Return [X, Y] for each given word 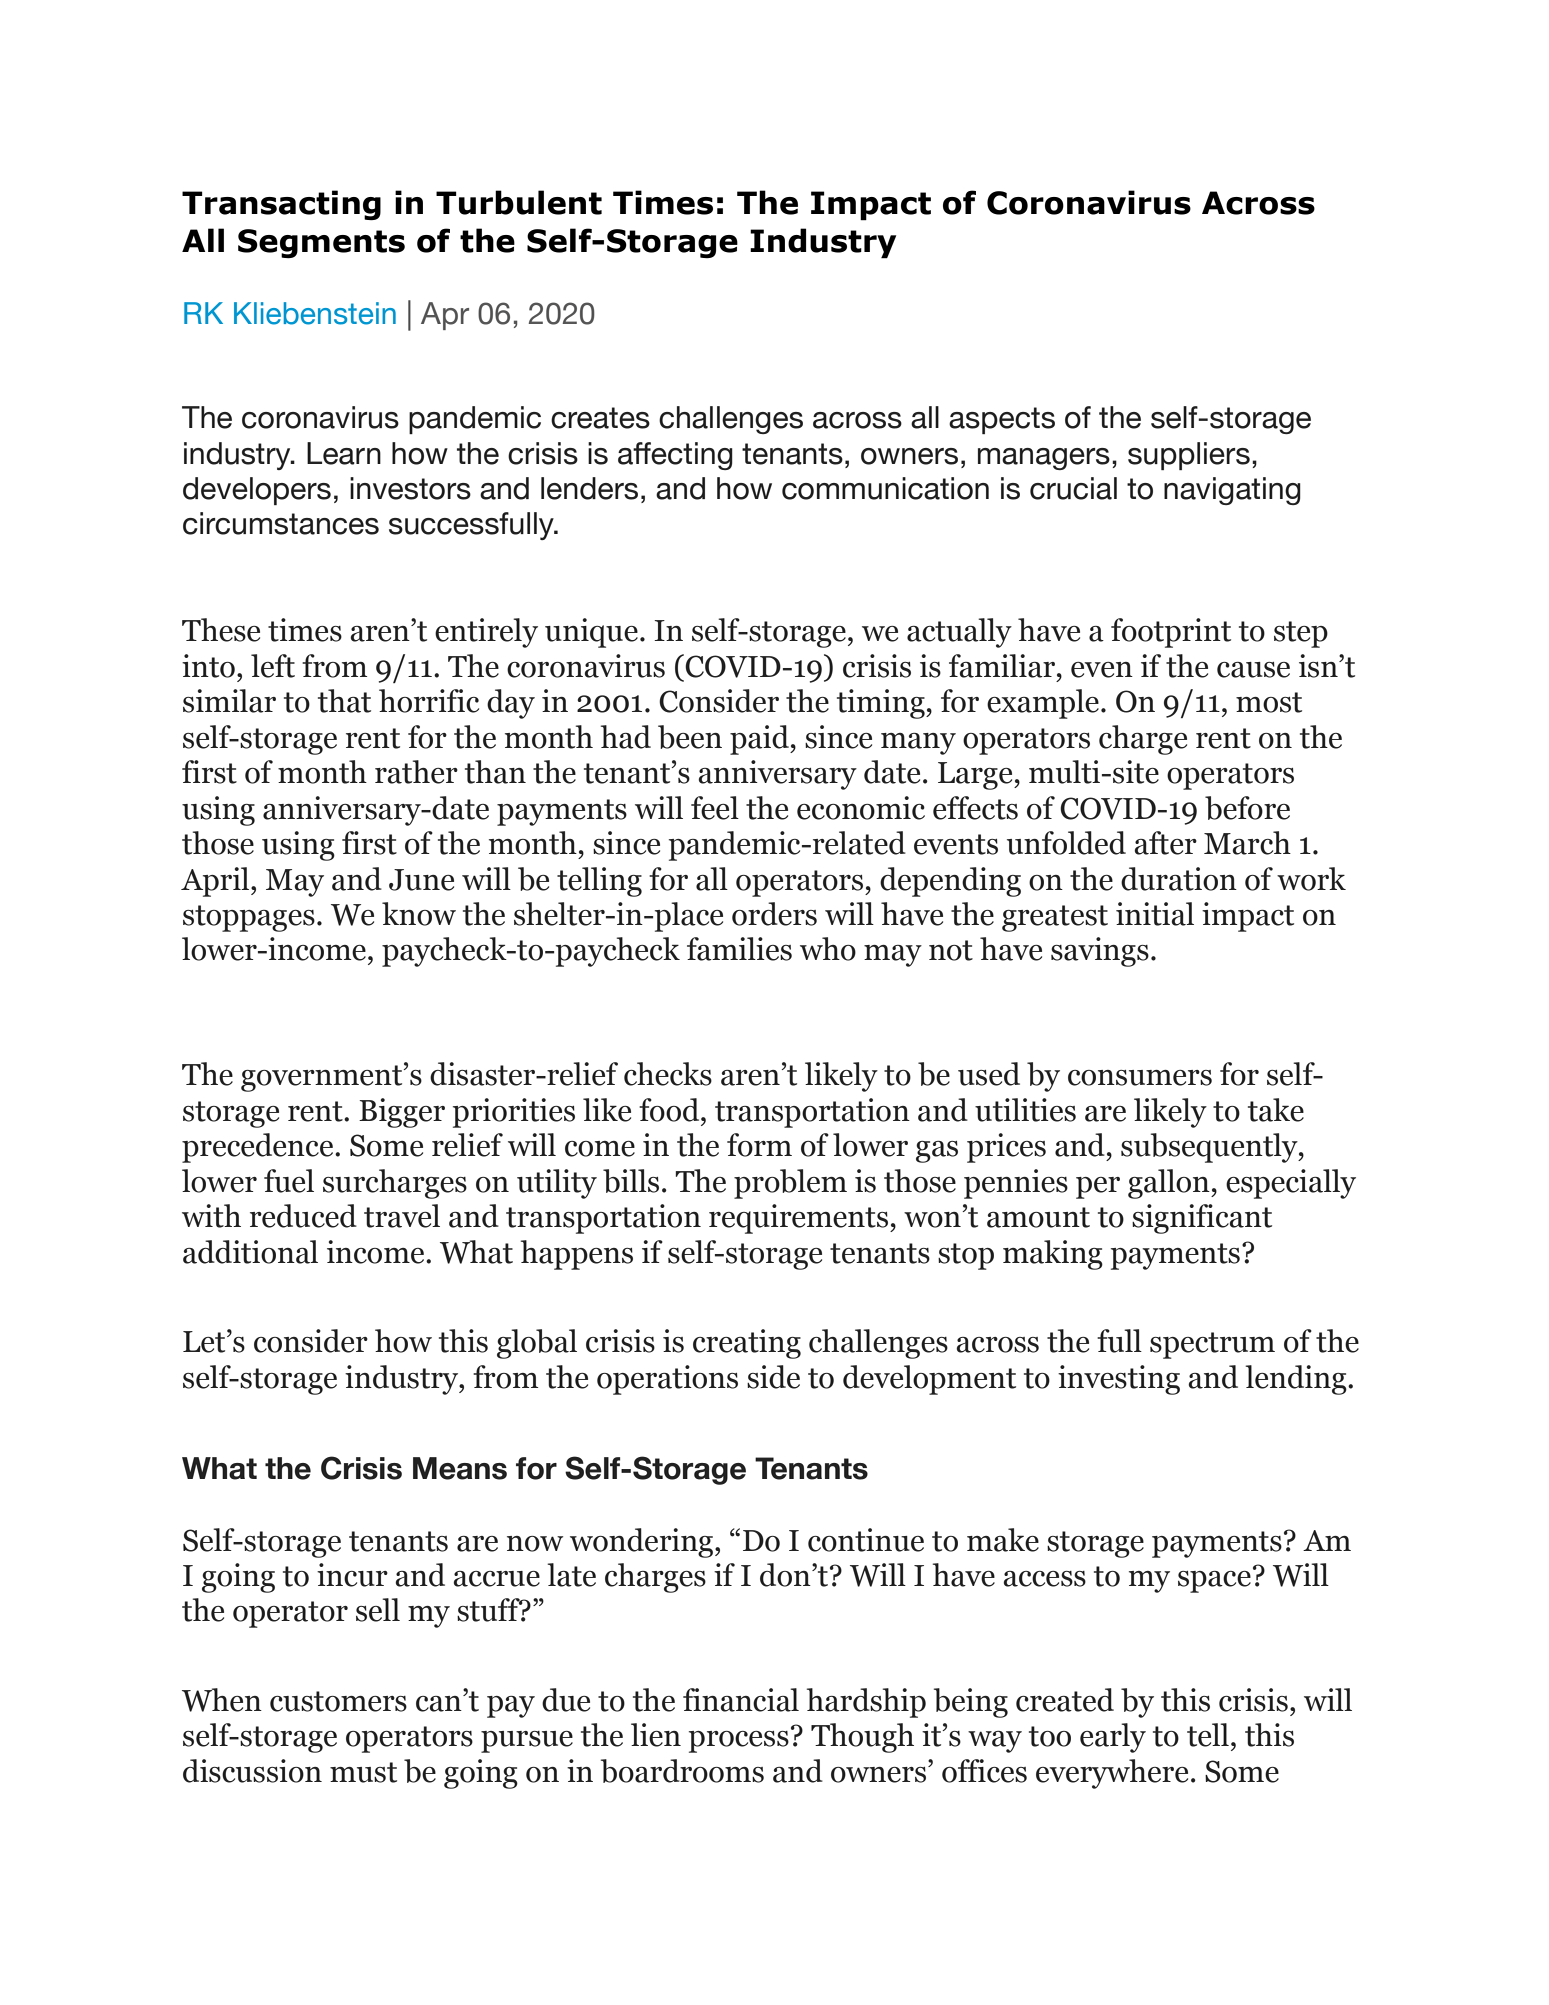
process [739, 1742]
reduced [303, 1216]
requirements [800, 1219]
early [1113, 1738]
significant [1202, 1219]
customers [338, 1701]
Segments [321, 243]
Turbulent [519, 202]
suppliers [1189, 456]
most [1269, 702]
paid [760, 740]
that [344, 701]
